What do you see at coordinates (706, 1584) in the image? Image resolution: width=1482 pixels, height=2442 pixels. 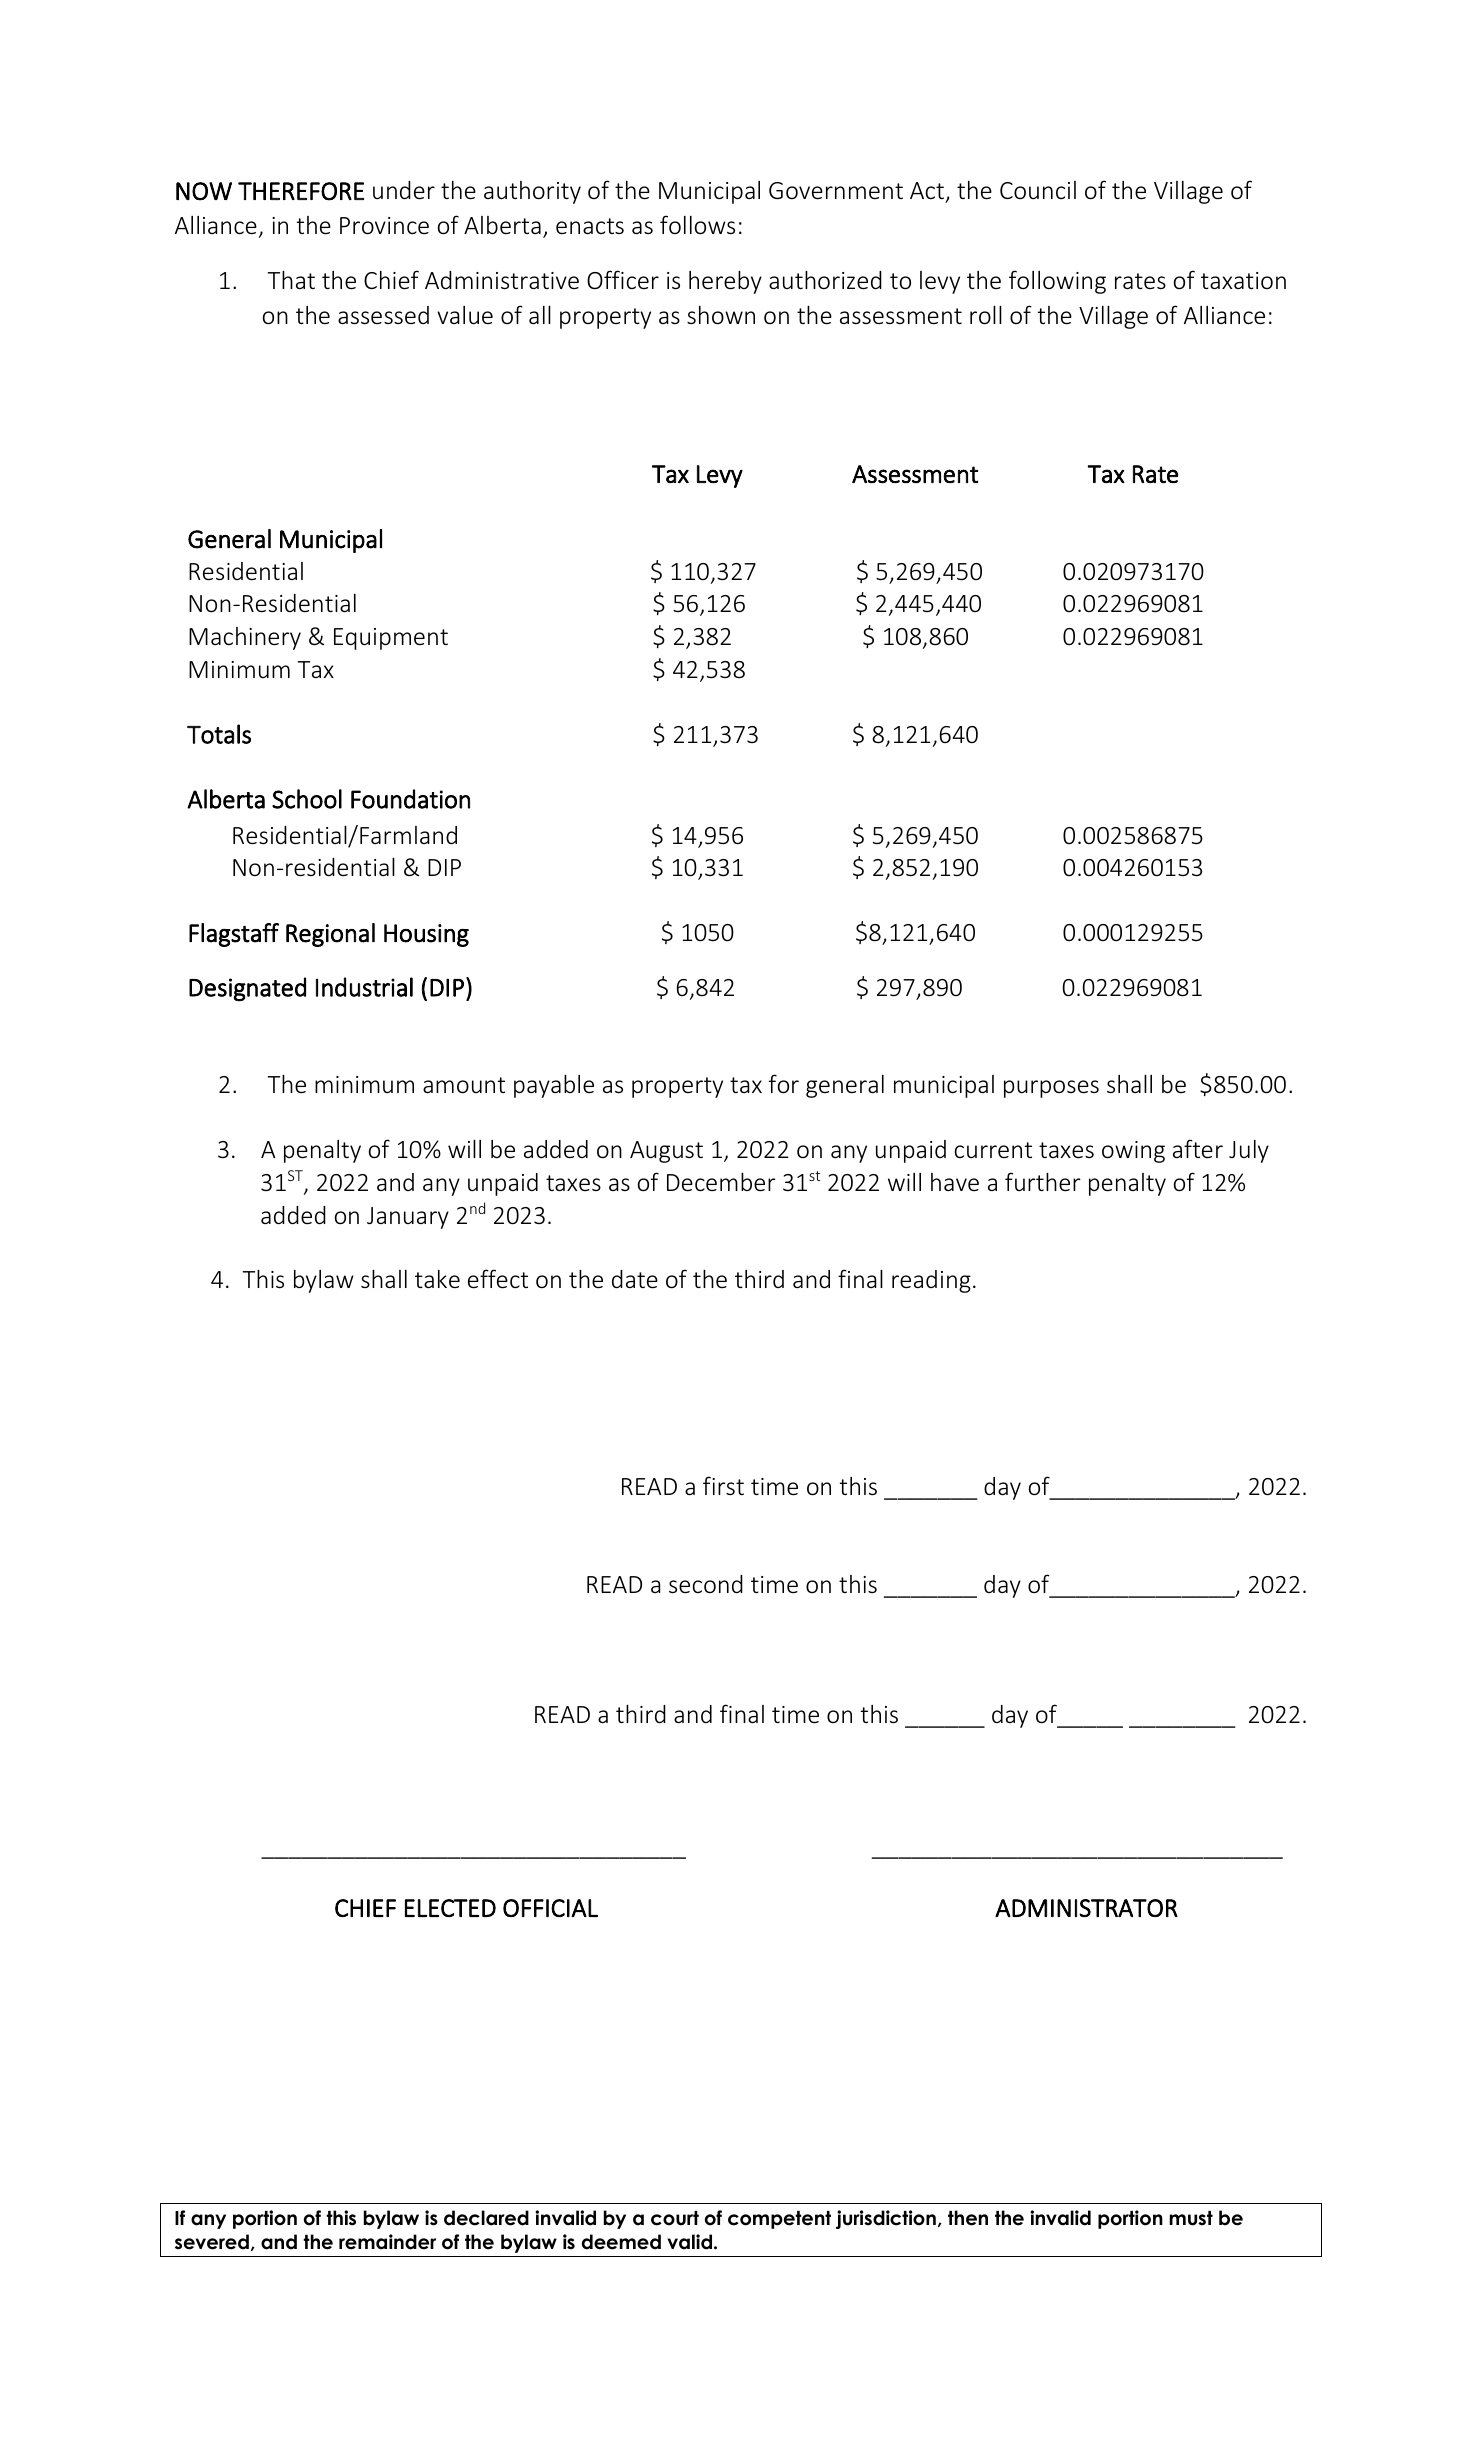 I see `second` at bounding box center [706, 1584].
